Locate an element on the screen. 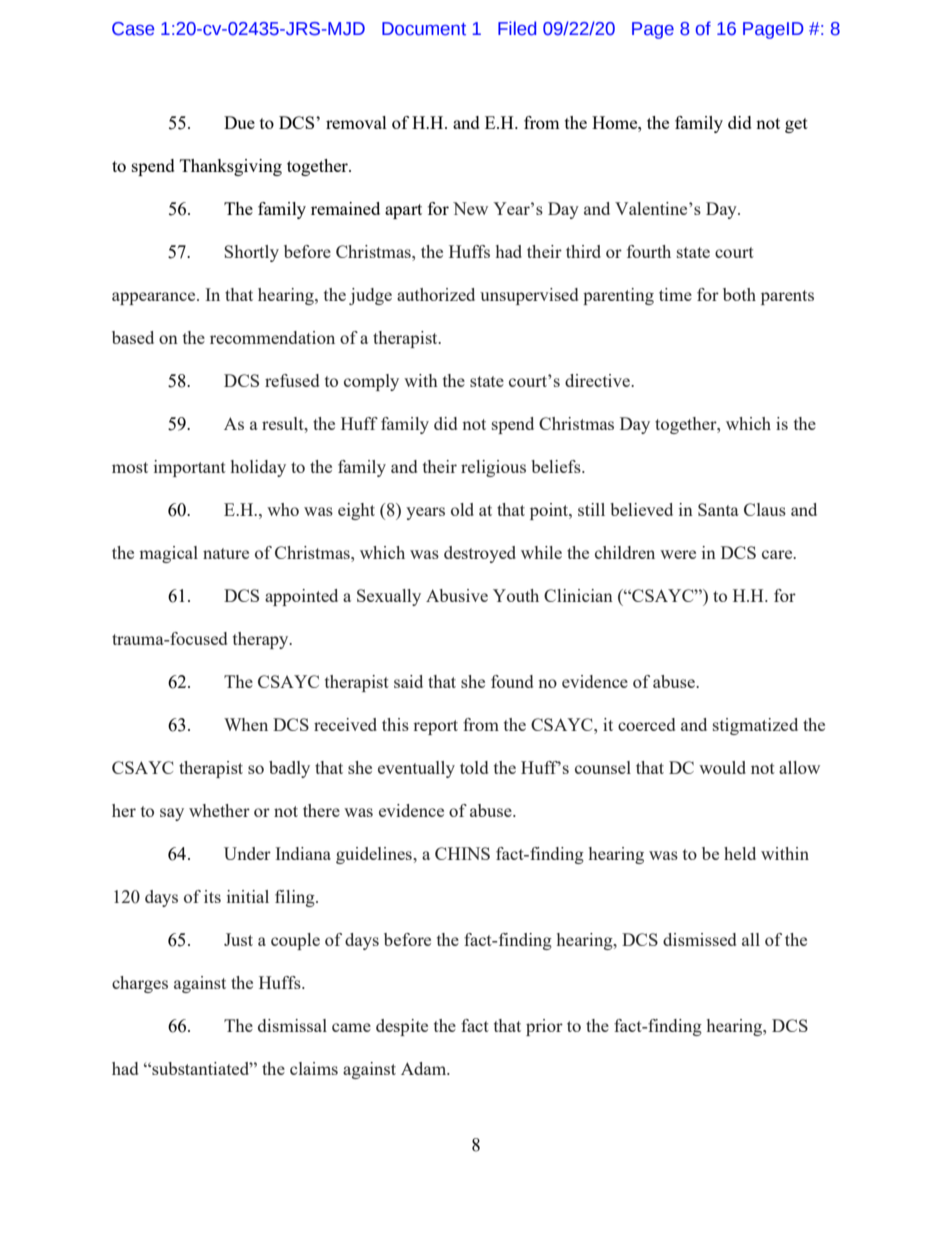 The height and width of the screenshot is (1233, 952). Document is located at coordinates (424, 29).
